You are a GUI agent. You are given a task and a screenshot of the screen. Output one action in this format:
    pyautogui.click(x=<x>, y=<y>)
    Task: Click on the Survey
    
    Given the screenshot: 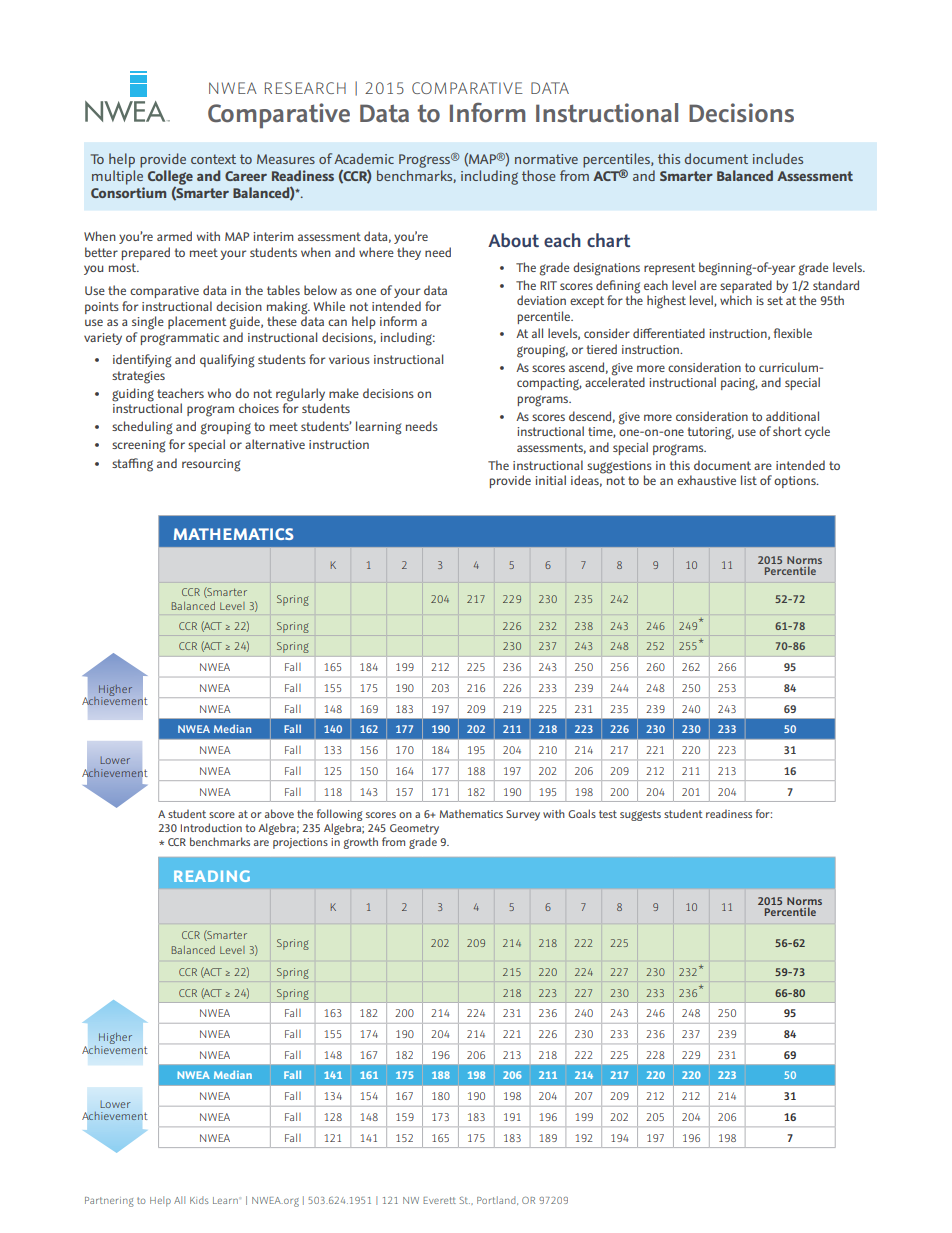 What is the action you would take?
    pyautogui.click(x=523, y=815)
